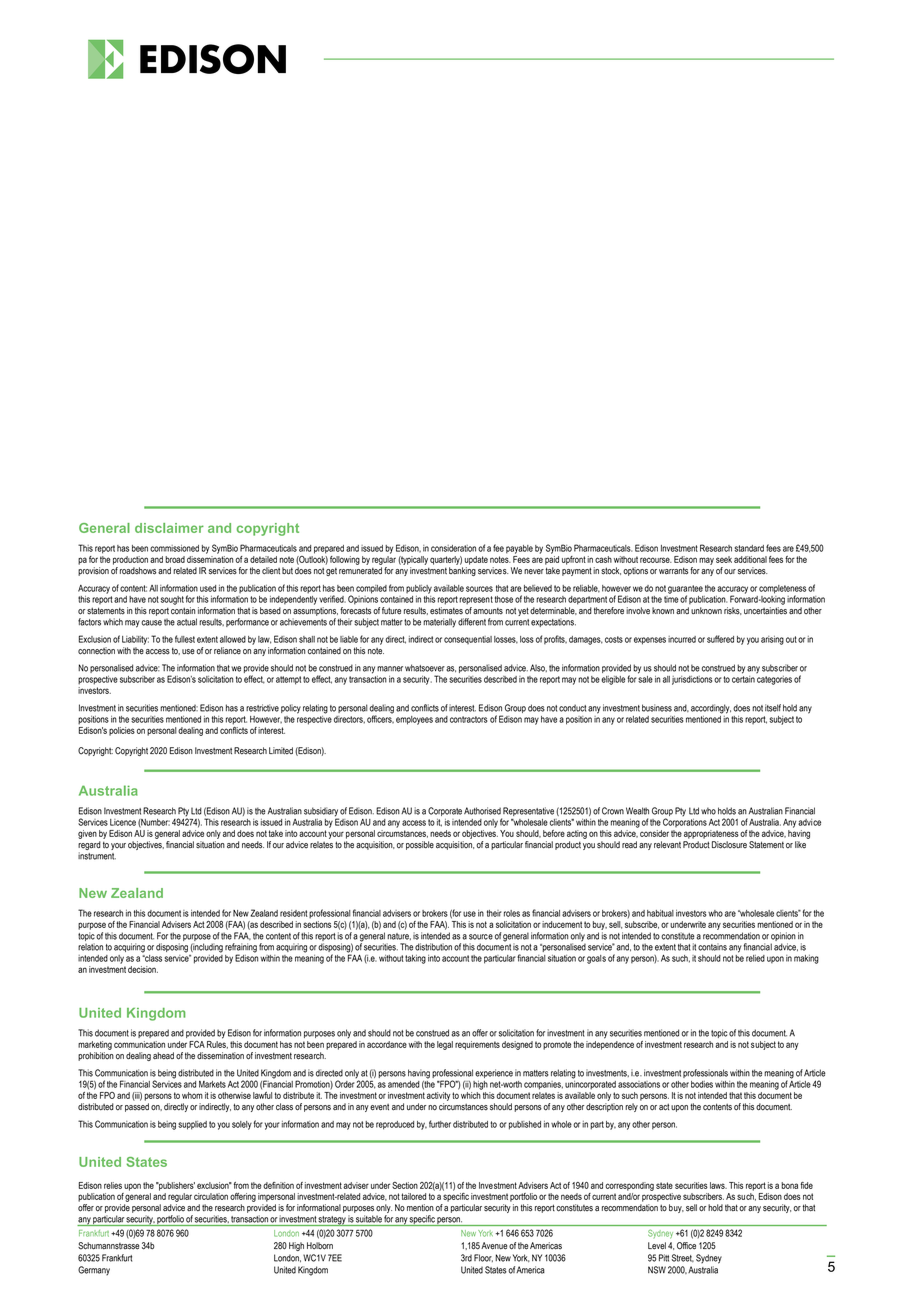 This document has width=924, height=1308. Describe the element at coordinates (174, 548) in the document. I see `commissioned` at that location.
